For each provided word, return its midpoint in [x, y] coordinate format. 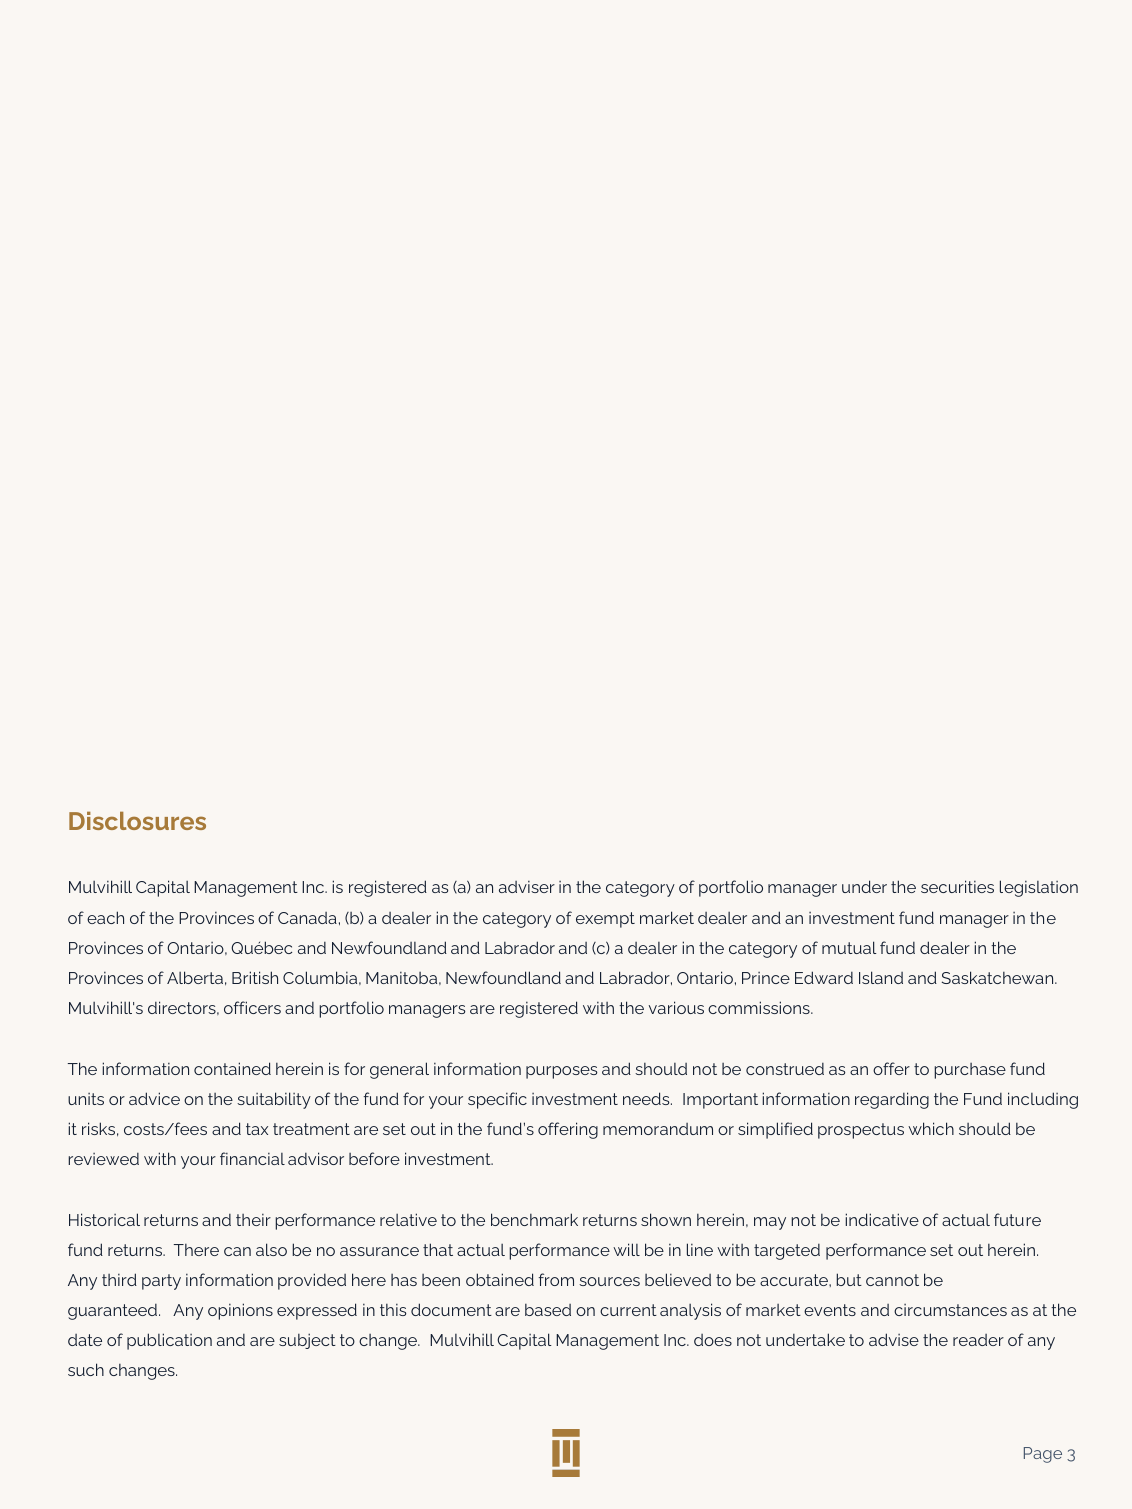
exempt [605, 920]
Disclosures [137, 821]
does [713, 1340]
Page [1043, 1455]
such [86, 1369]
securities [957, 886]
